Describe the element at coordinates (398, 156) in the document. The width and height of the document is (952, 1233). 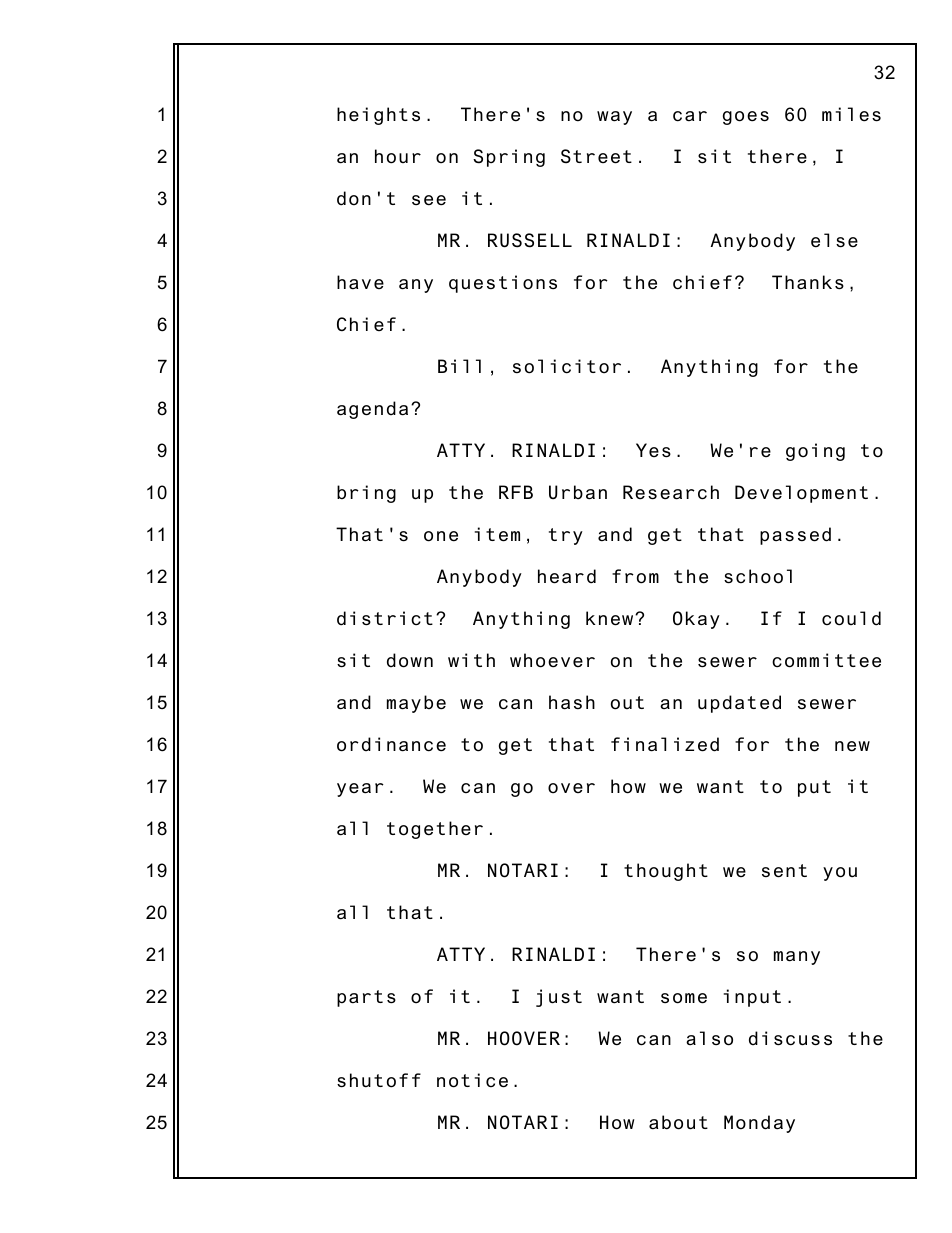
I see `hour` at that location.
